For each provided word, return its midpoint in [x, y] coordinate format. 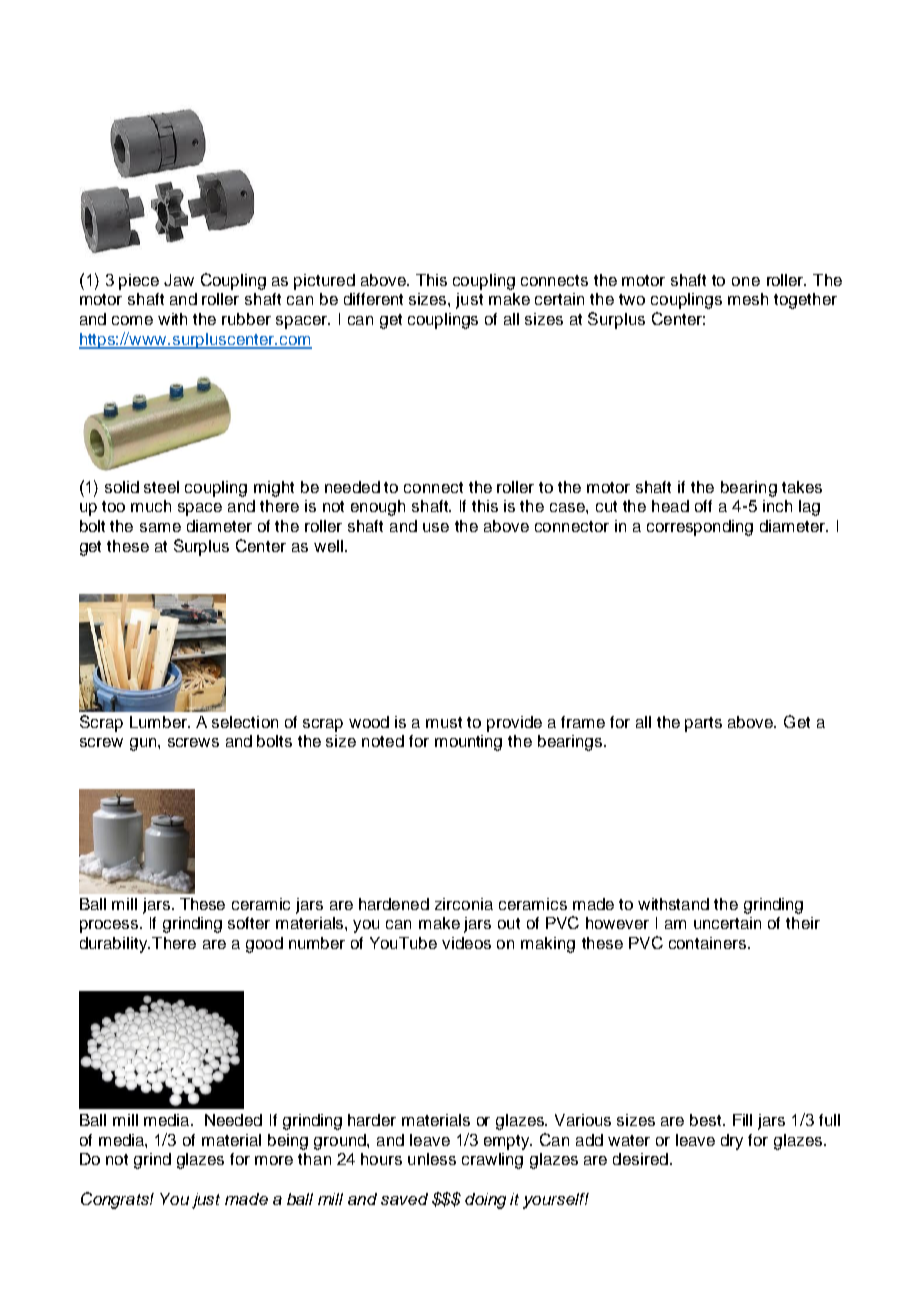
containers [709, 943]
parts [703, 724]
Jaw [179, 280]
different [373, 299]
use [436, 527]
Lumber [159, 722]
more [274, 1160]
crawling [492, 1161]
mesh [748, 299]
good [264, 945]
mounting [468, 743]
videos [466, 943]
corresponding [700, 528]
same [160, 527]
